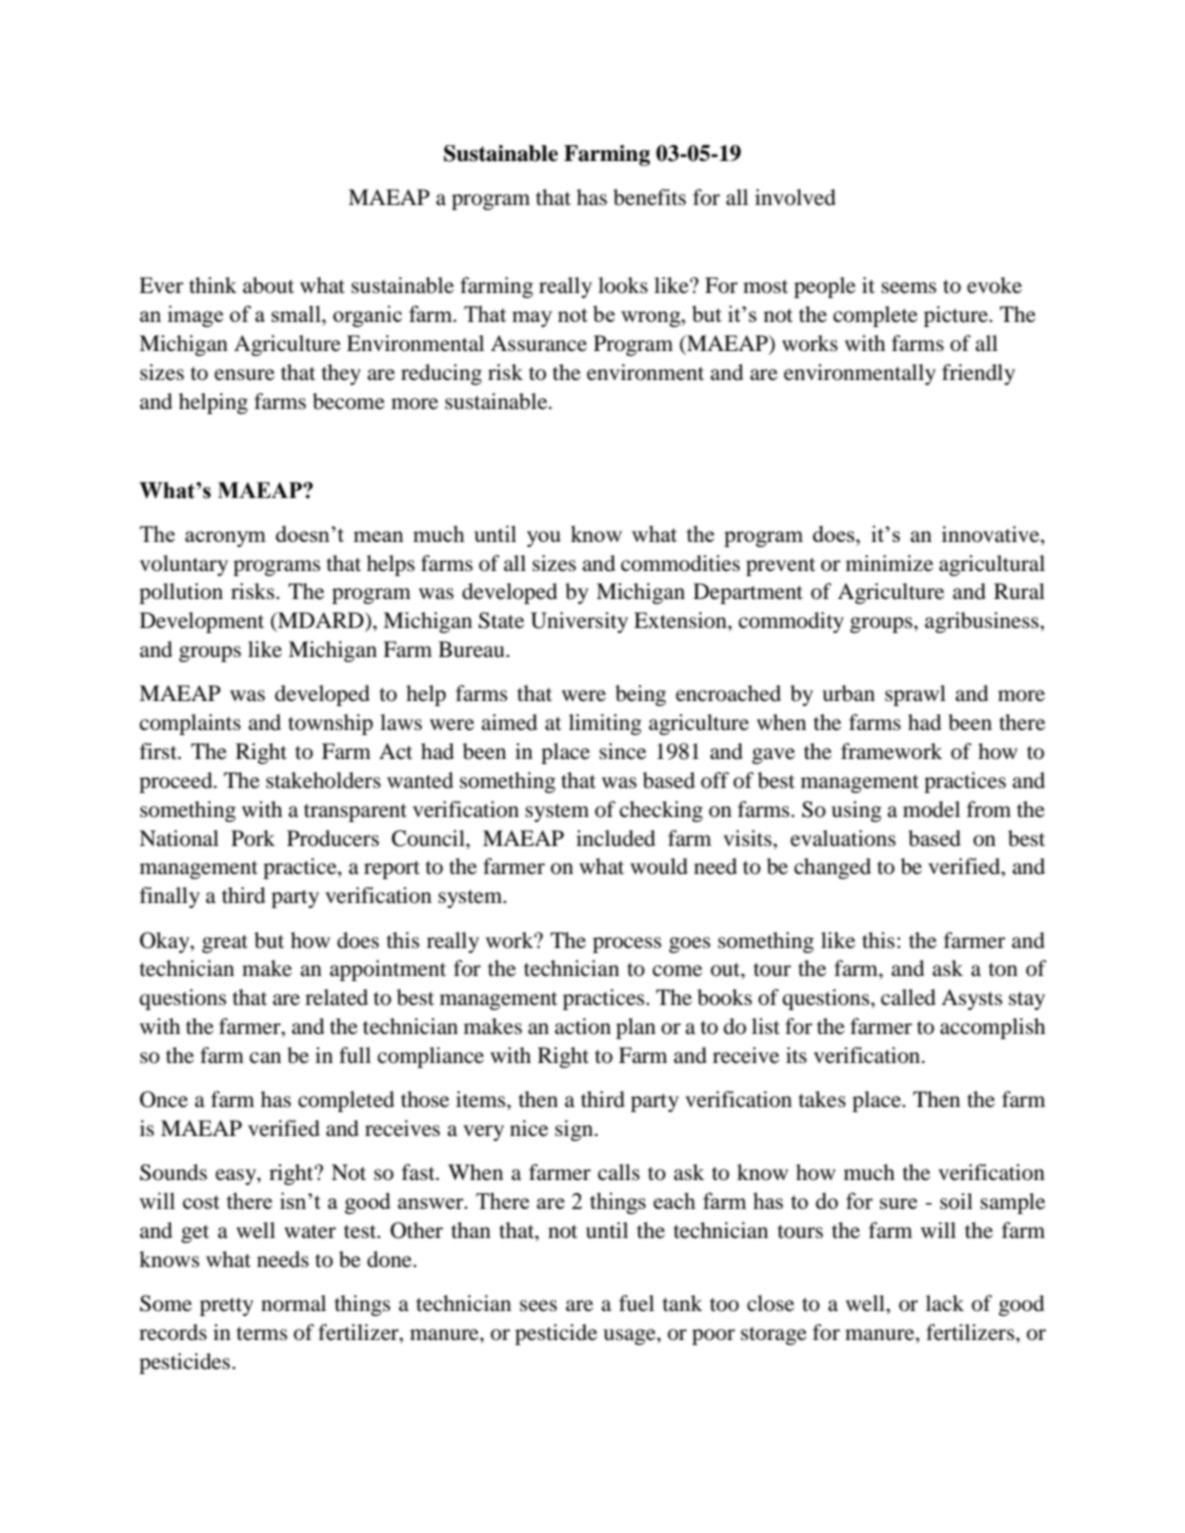  What do you see at coordinates (225, 539) in the page?
I see `acronym` at bounding box center [225, 539].
